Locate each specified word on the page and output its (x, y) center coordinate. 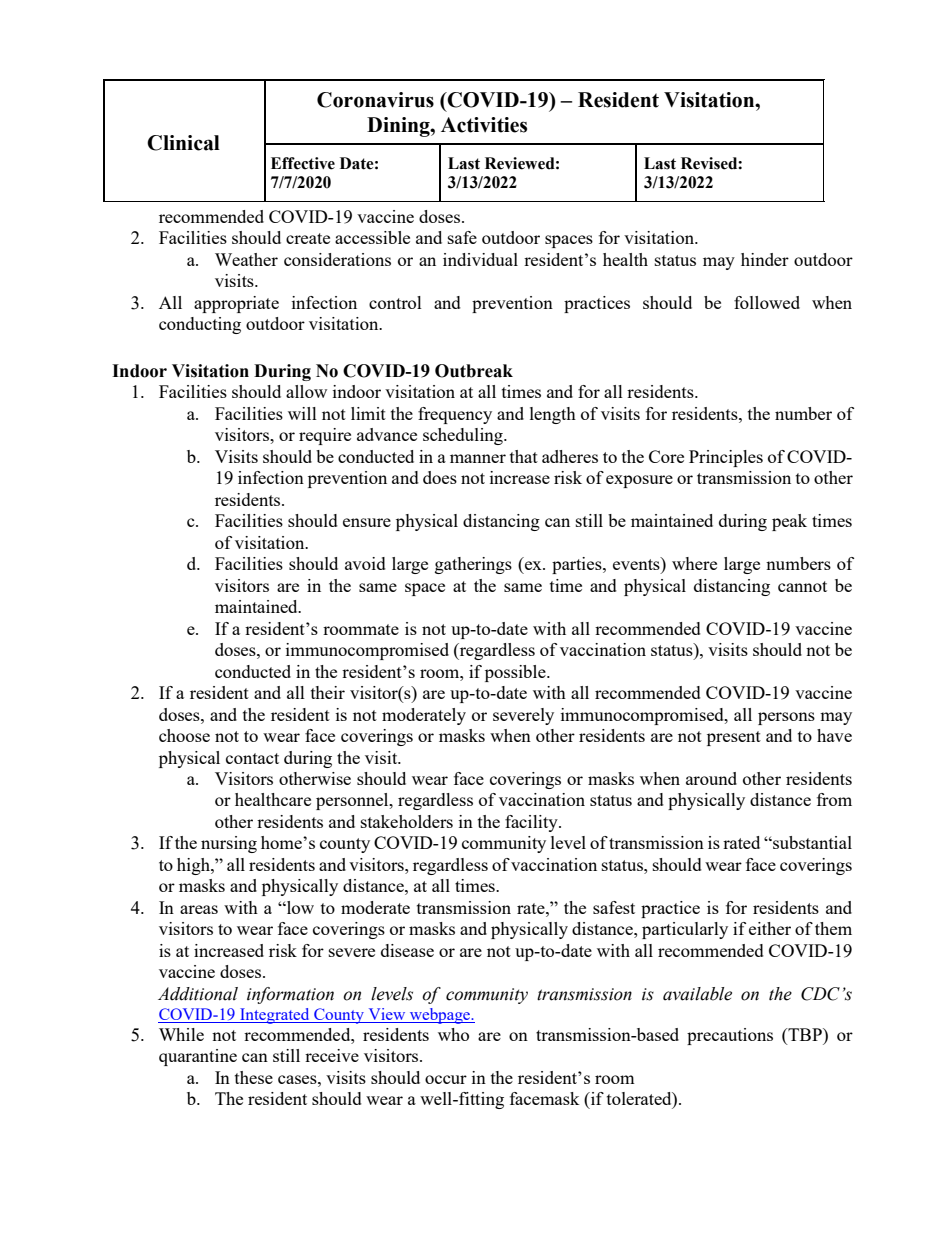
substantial (811, 842)
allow (306, 391)
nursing (229, 844)
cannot (802, 586)
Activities (484, 125)
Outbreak (474, 371)
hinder (765, 259)
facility (532, 823)
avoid (365, 563)
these (254, 1077)
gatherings (473, 565)
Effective (303, 163)
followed (767, 302)
